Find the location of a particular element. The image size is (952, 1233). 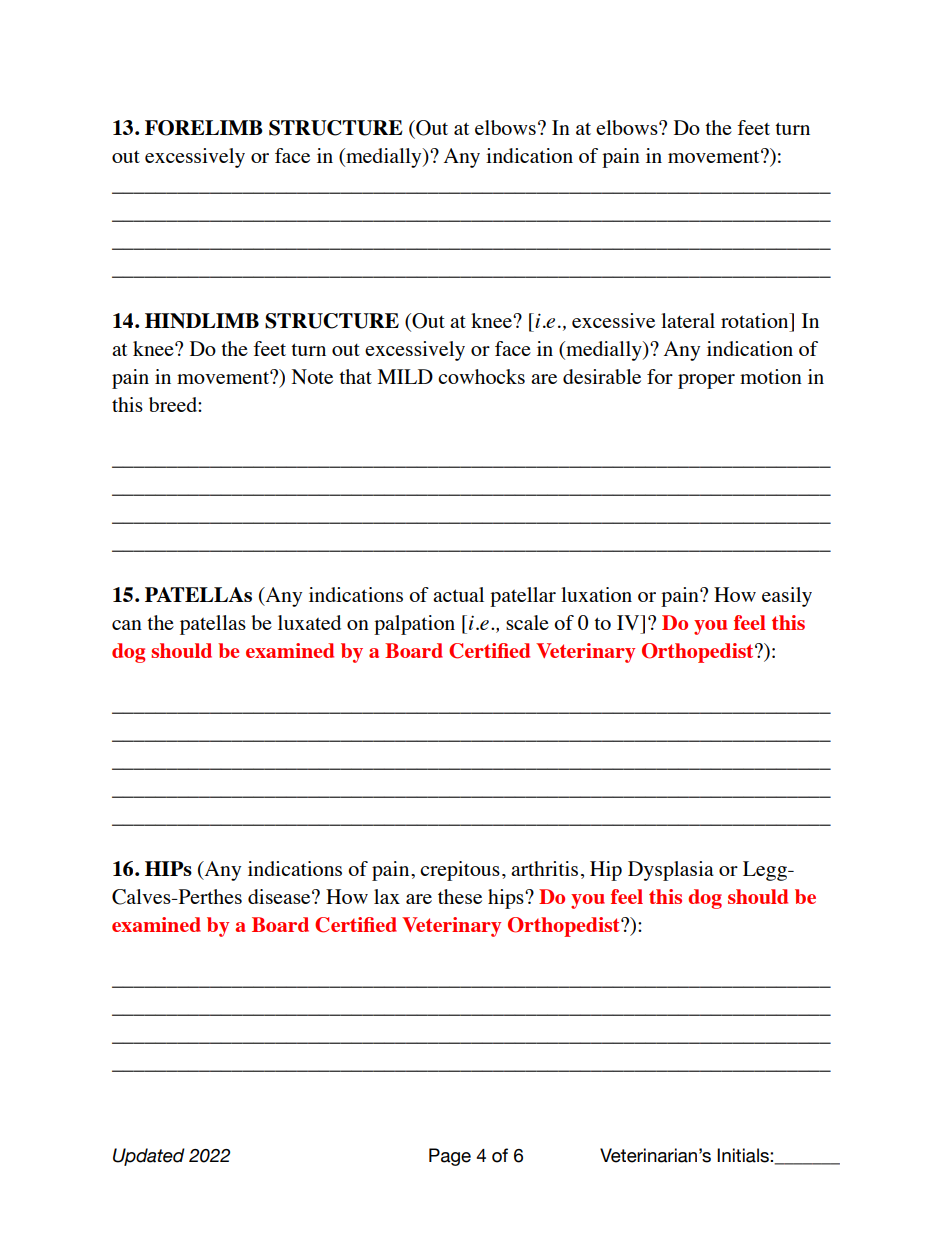

can is located at coordinates (127, 625).
